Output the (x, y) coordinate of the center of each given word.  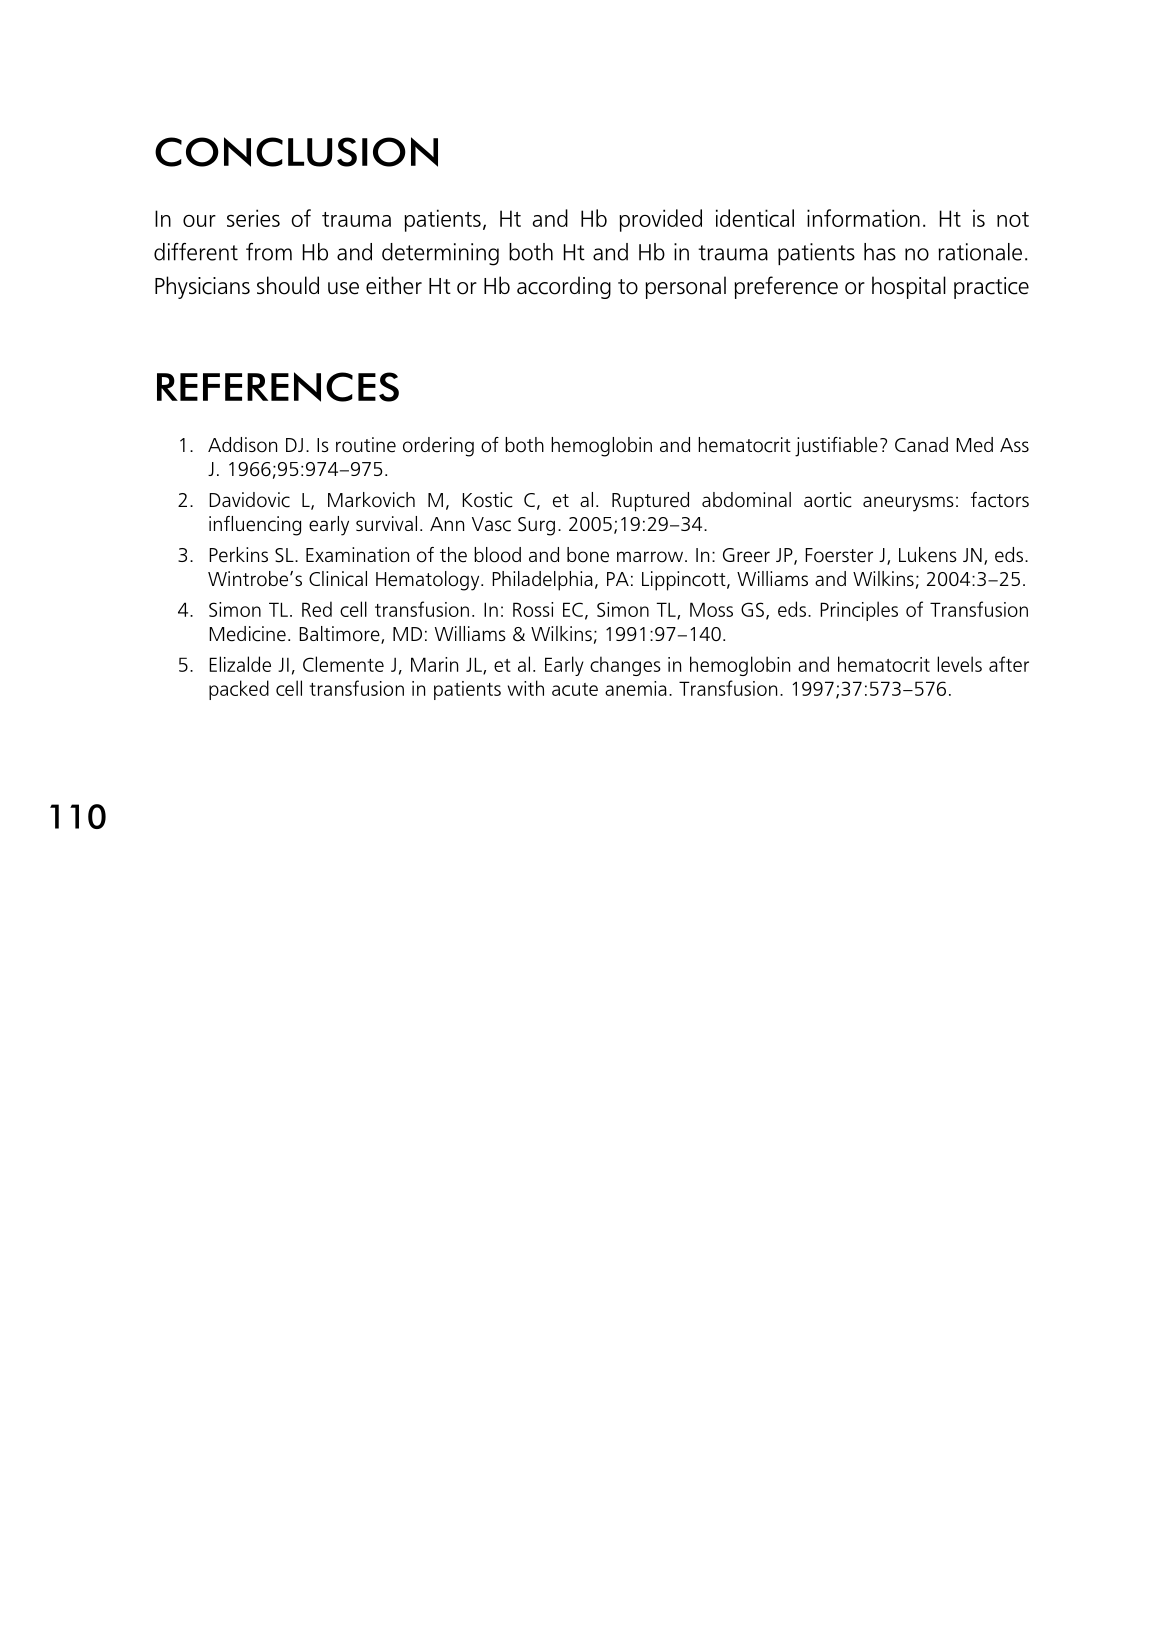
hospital (909, 287)
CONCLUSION (296, 152)
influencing (255, 526)
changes (625, 666)
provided (660, 220)
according (564, 287)
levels (959, 664)
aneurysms (908, 504)
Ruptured (650, 502)
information (863, 218)
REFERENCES (278, 387)
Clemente (343, 664)
